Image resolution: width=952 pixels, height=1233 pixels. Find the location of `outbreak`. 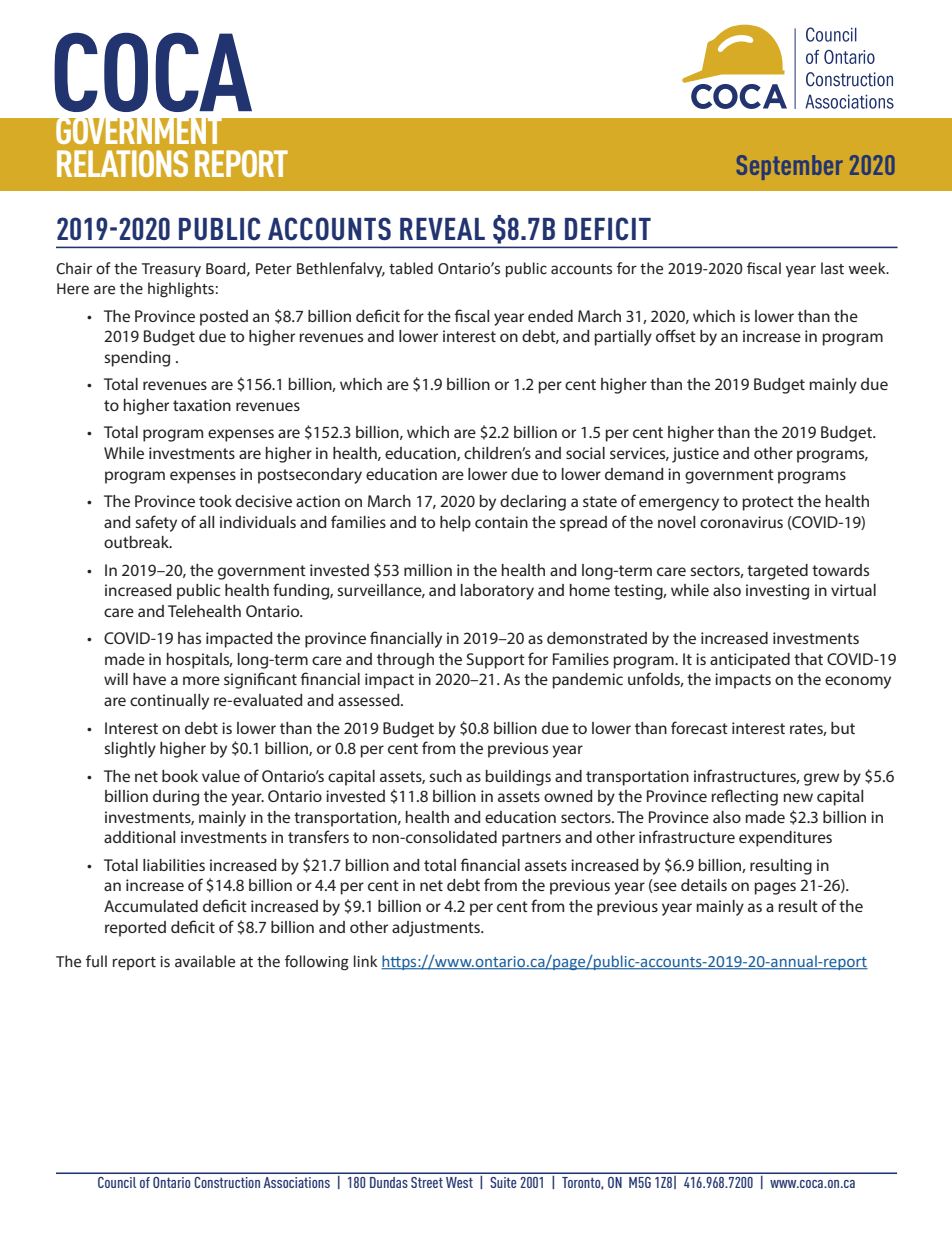

outbreak is located at coordinates (137, 542).
